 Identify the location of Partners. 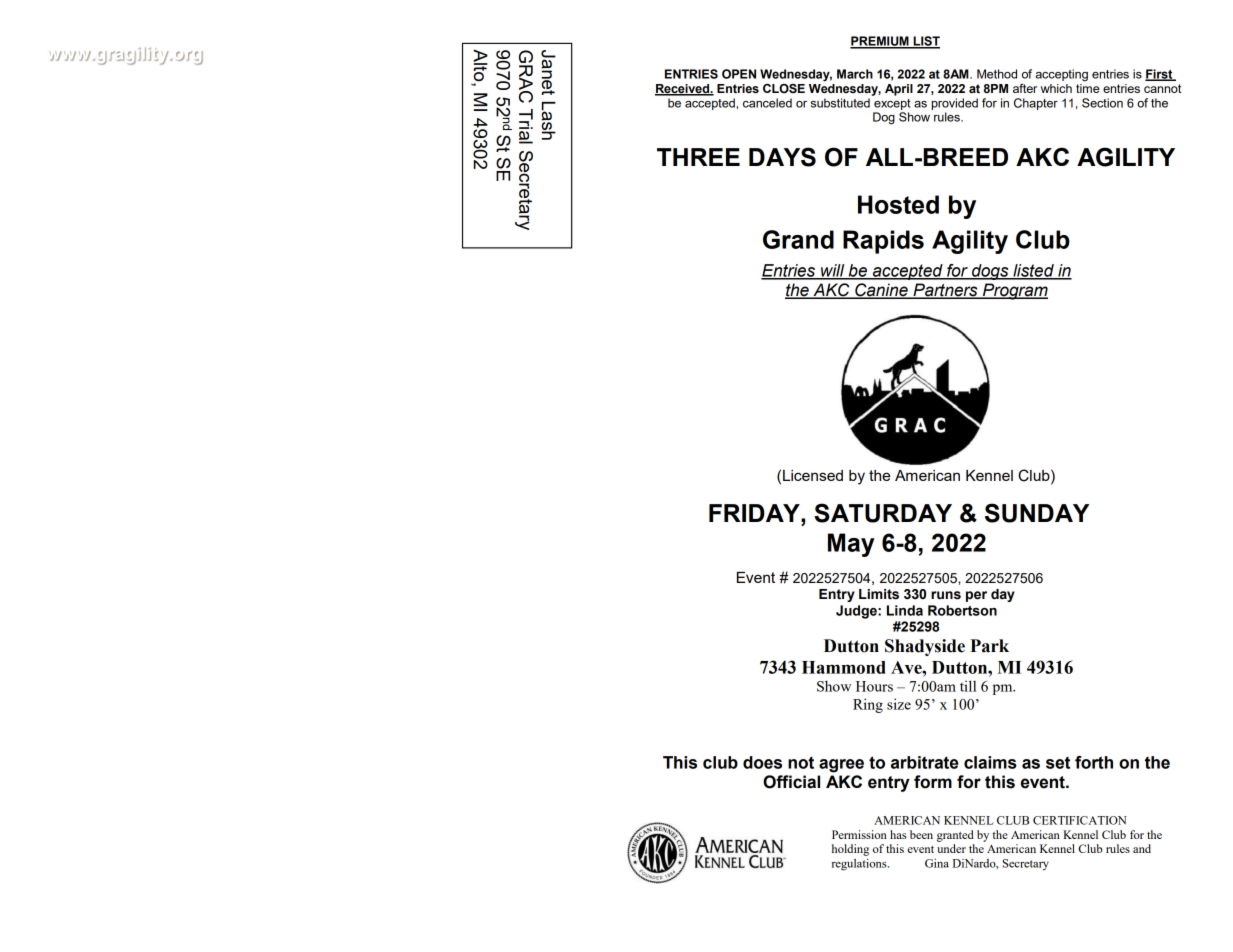
(945, 291).
